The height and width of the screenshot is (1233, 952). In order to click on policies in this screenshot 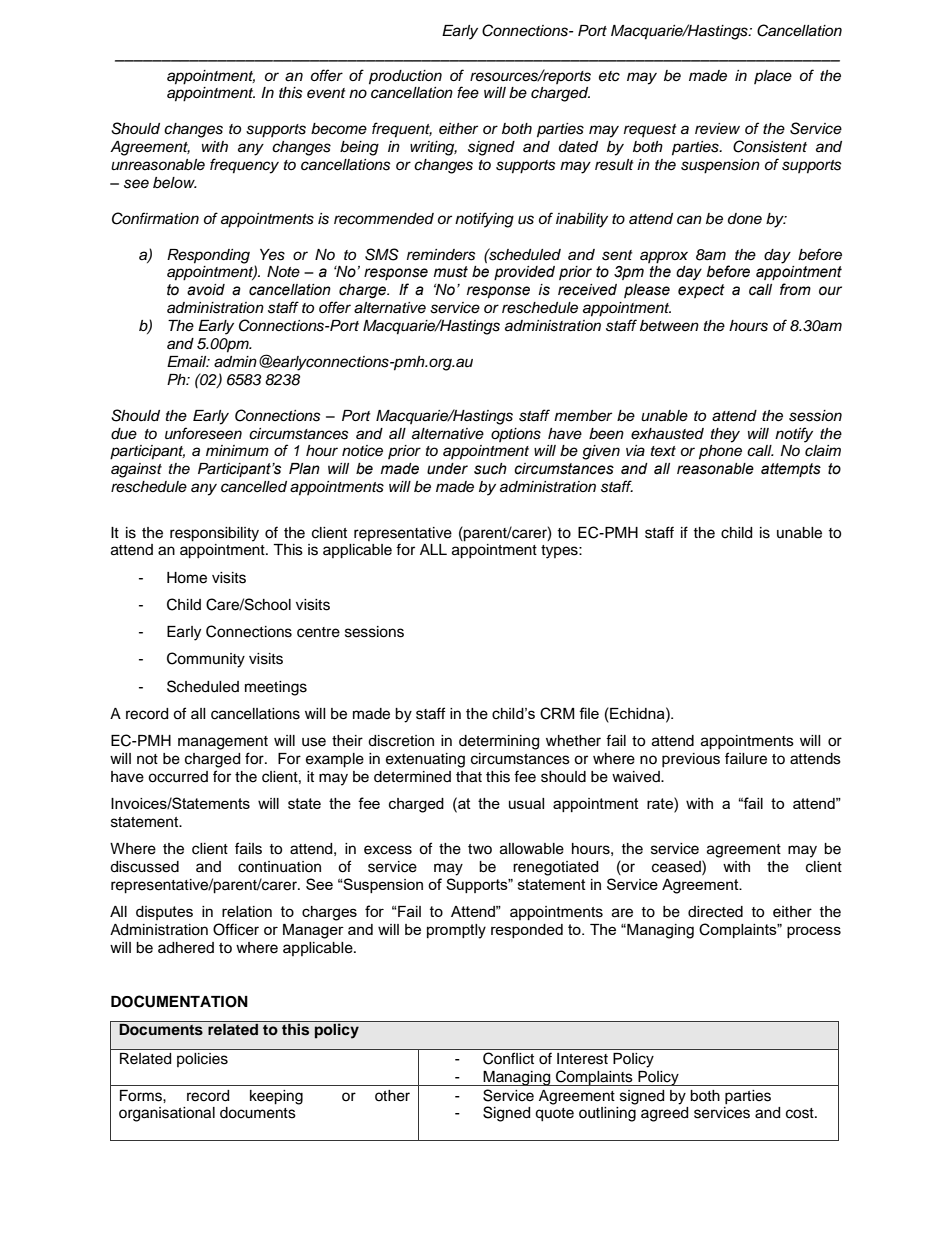, I will do `click(202, 1060)`.
